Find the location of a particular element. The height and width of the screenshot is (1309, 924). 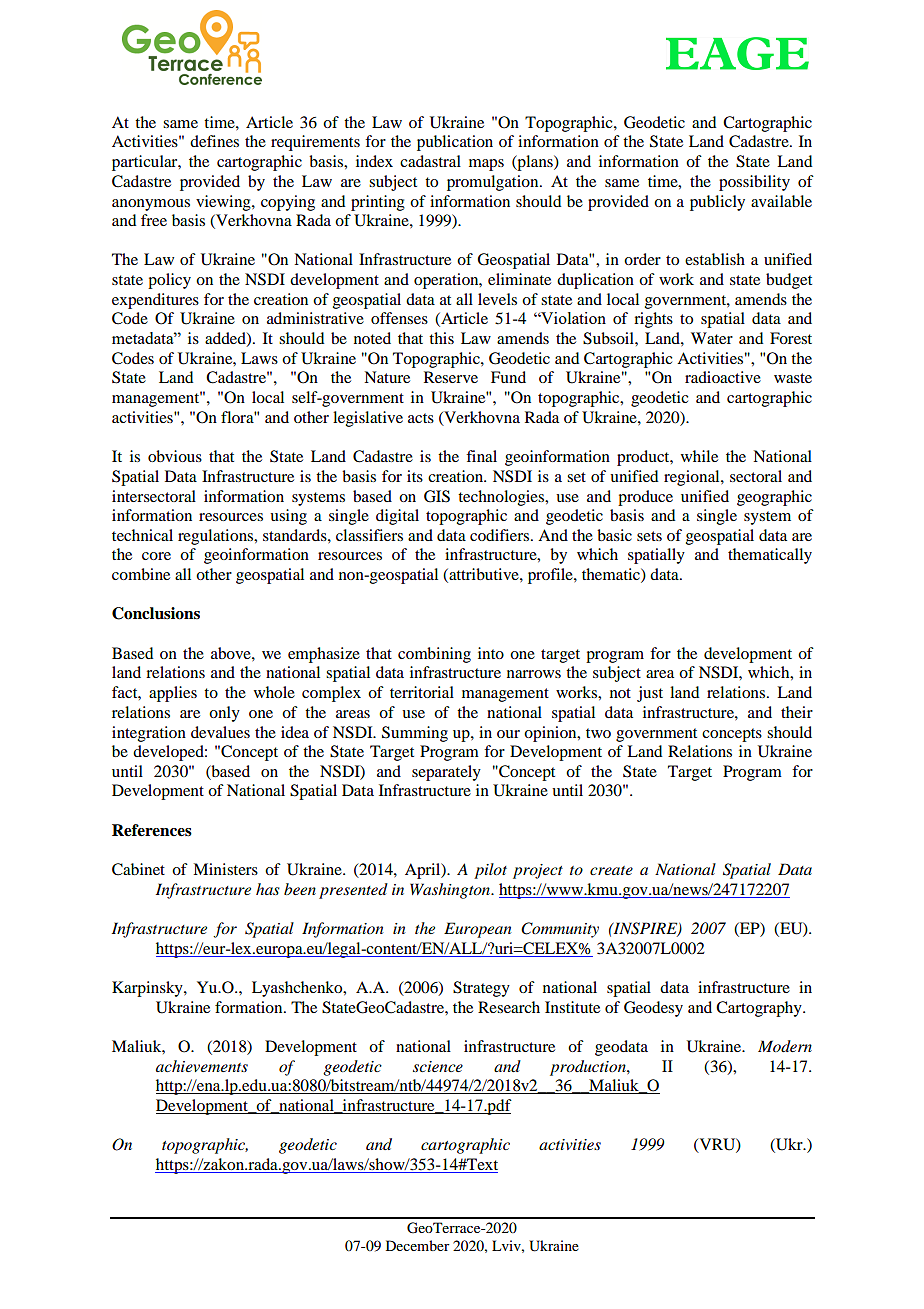

only is located at coordinates (224, 714).
